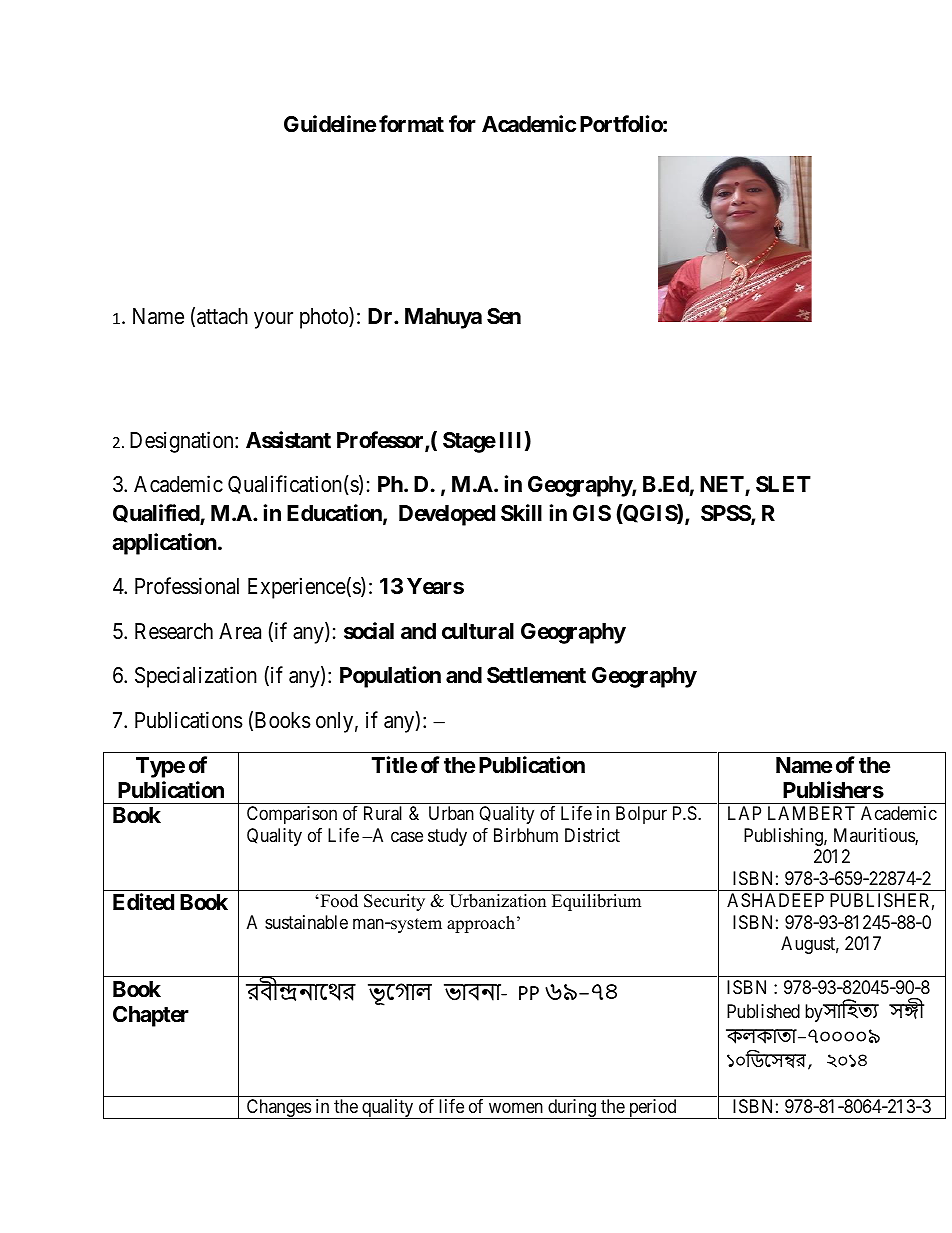  I want to click on study, so click(447, 837).
